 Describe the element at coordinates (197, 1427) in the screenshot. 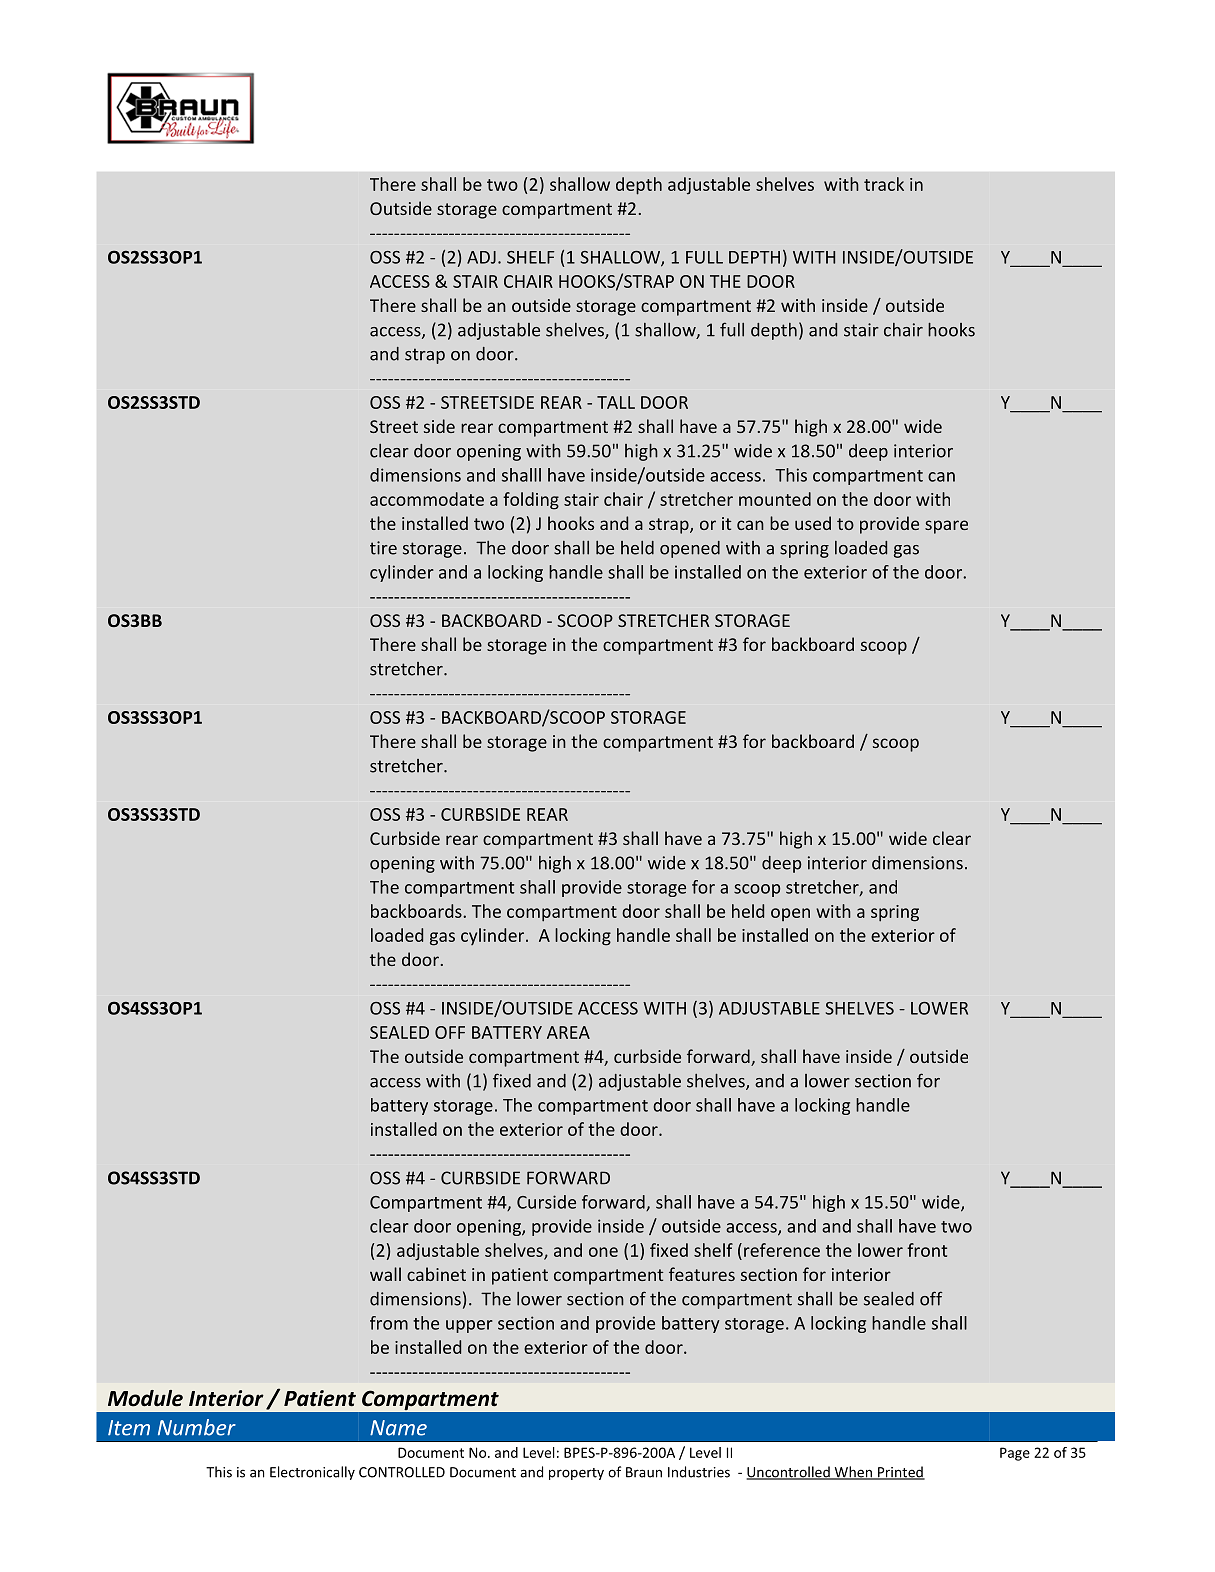

I see `Number` at that location.
